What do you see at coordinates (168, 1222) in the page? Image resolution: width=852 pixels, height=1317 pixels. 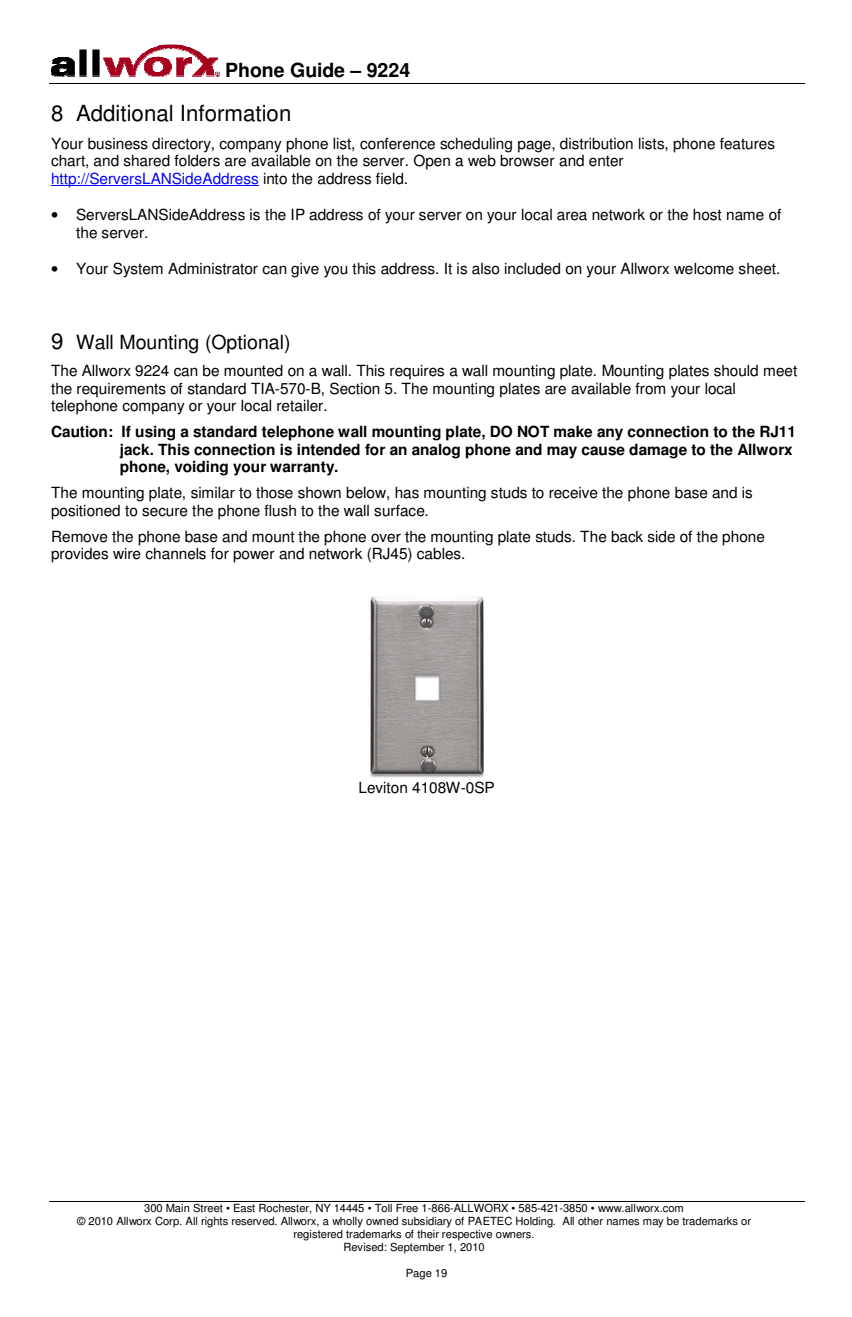 I see `Corp` at bounding box center [168, 1222].
